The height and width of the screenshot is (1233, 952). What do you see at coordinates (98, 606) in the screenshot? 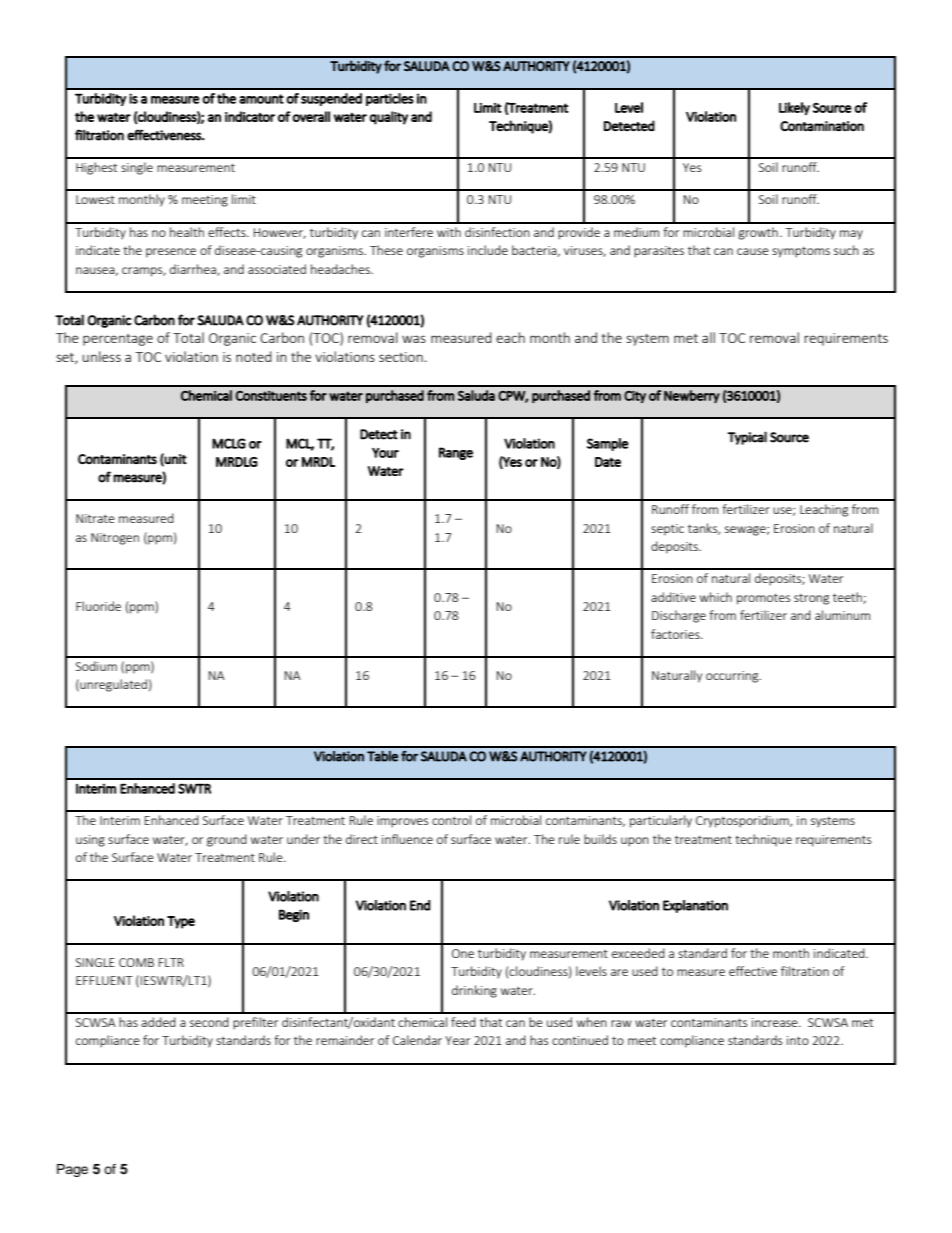
I see `Fluoride` at bounding box center [98, 606].
